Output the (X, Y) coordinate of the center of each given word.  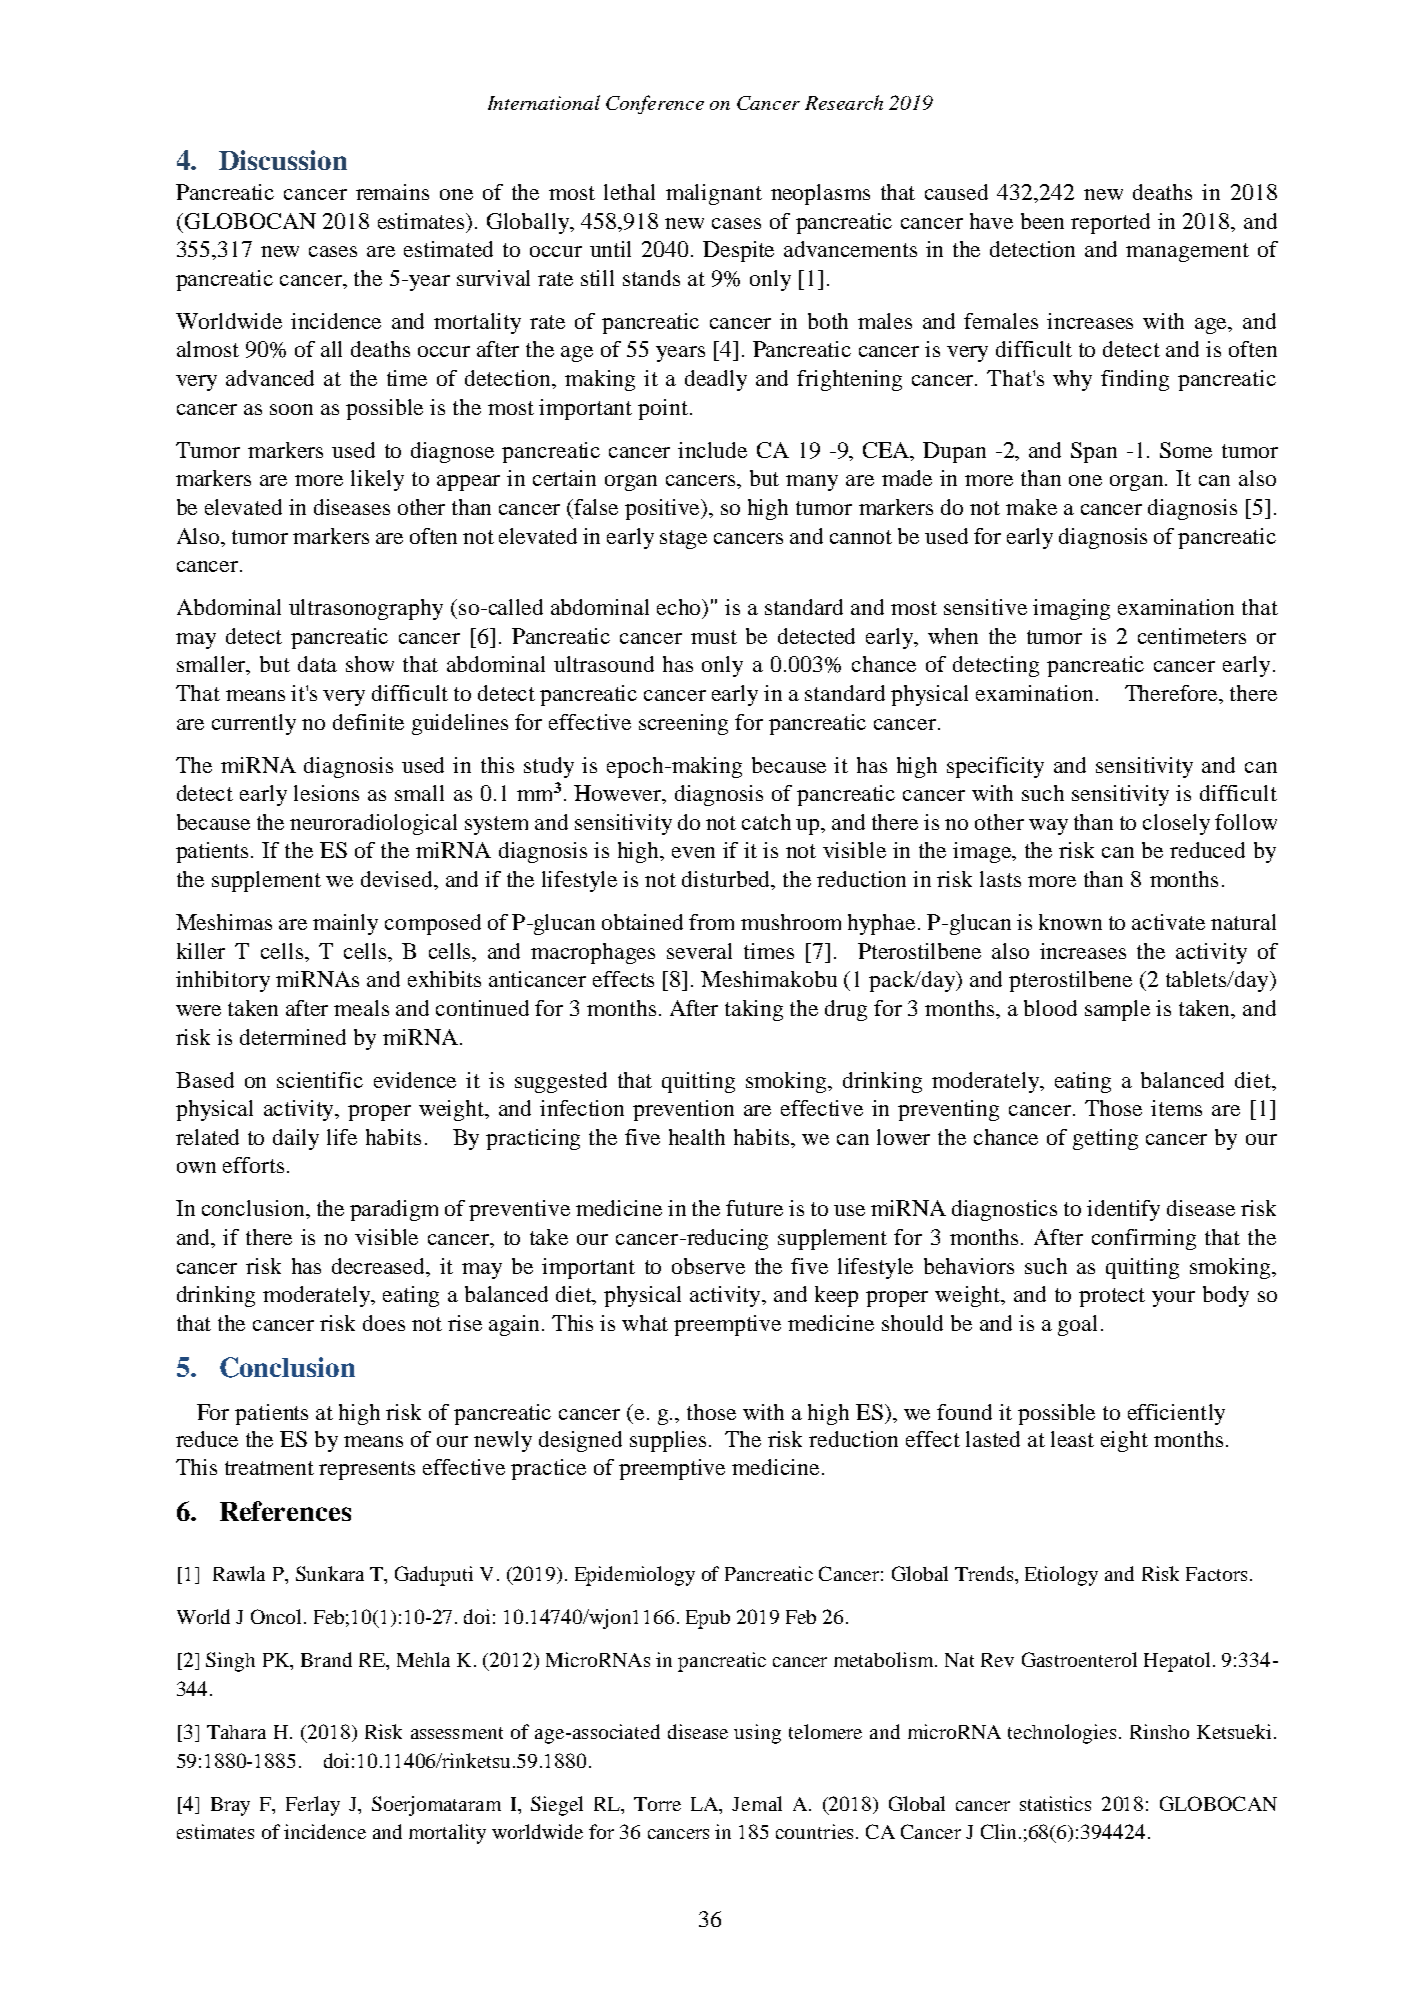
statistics (1055, 1803)
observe (708, 1266)
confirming (1144, 1239)
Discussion (283, 160)
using (757, 1734)
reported (1110, 223)
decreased (380, 1266)
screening (683, 724)
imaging (1071, 609)
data (317, 664)
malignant (714, 194)
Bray (230, 1806)
